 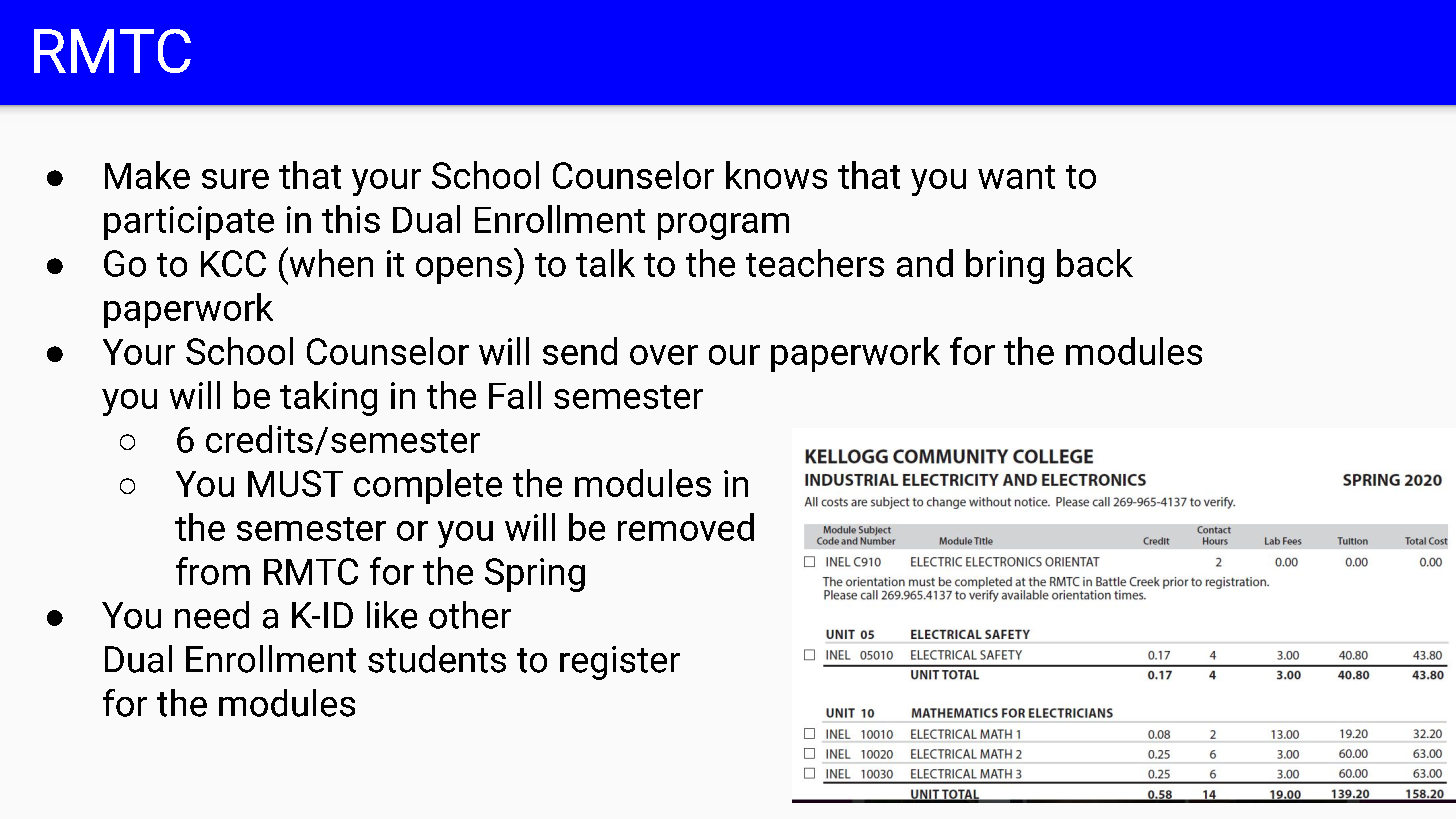 What do you see at coordinates (212, 615) in the screenshot?
I see `need` at bounding box center [212, 615].
